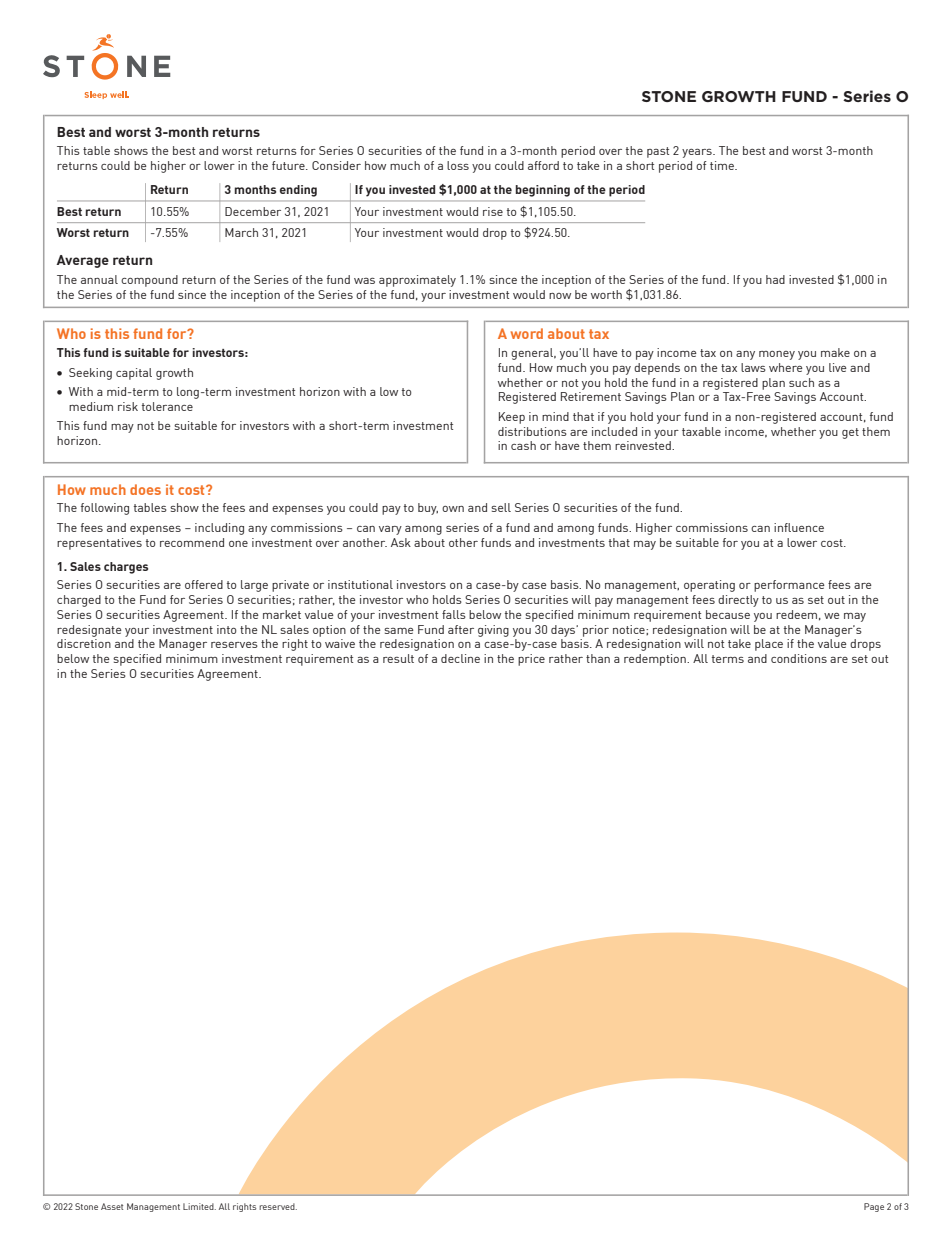 The width and height of the document is (952, 1233). What do you see at coordinates (234, 645) in the document?
I see `reserves` at bounding box center [234, 645].
